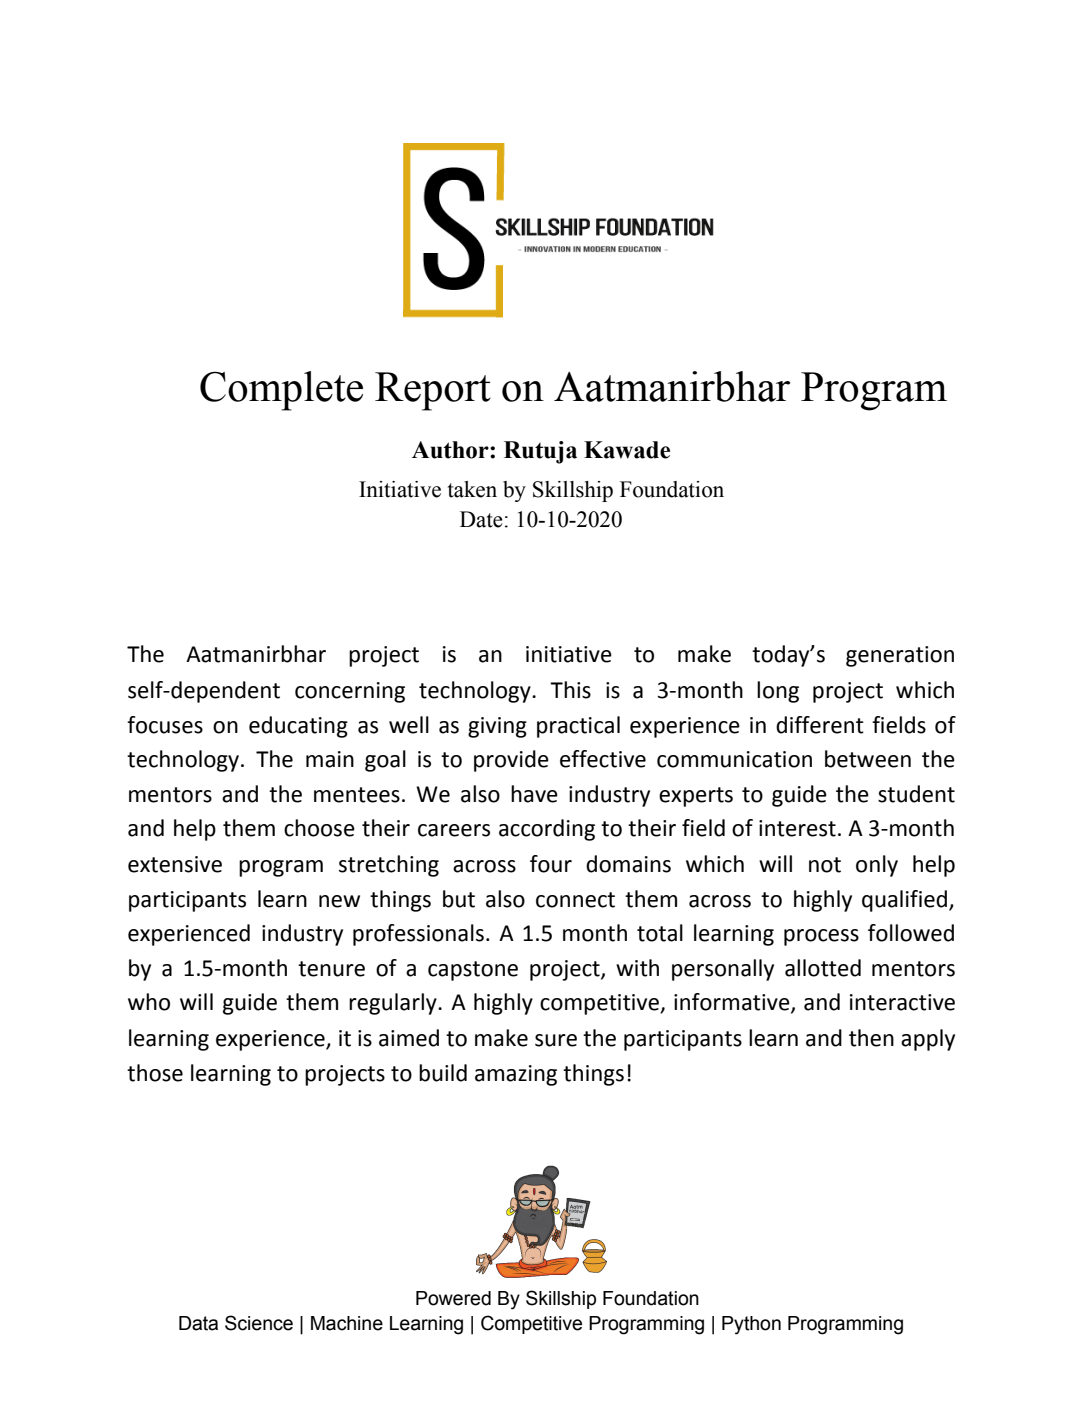  What do you see at coordinates (331, 969) in the screenshot?
I see `tenure` at bounding box center [331, 969].
